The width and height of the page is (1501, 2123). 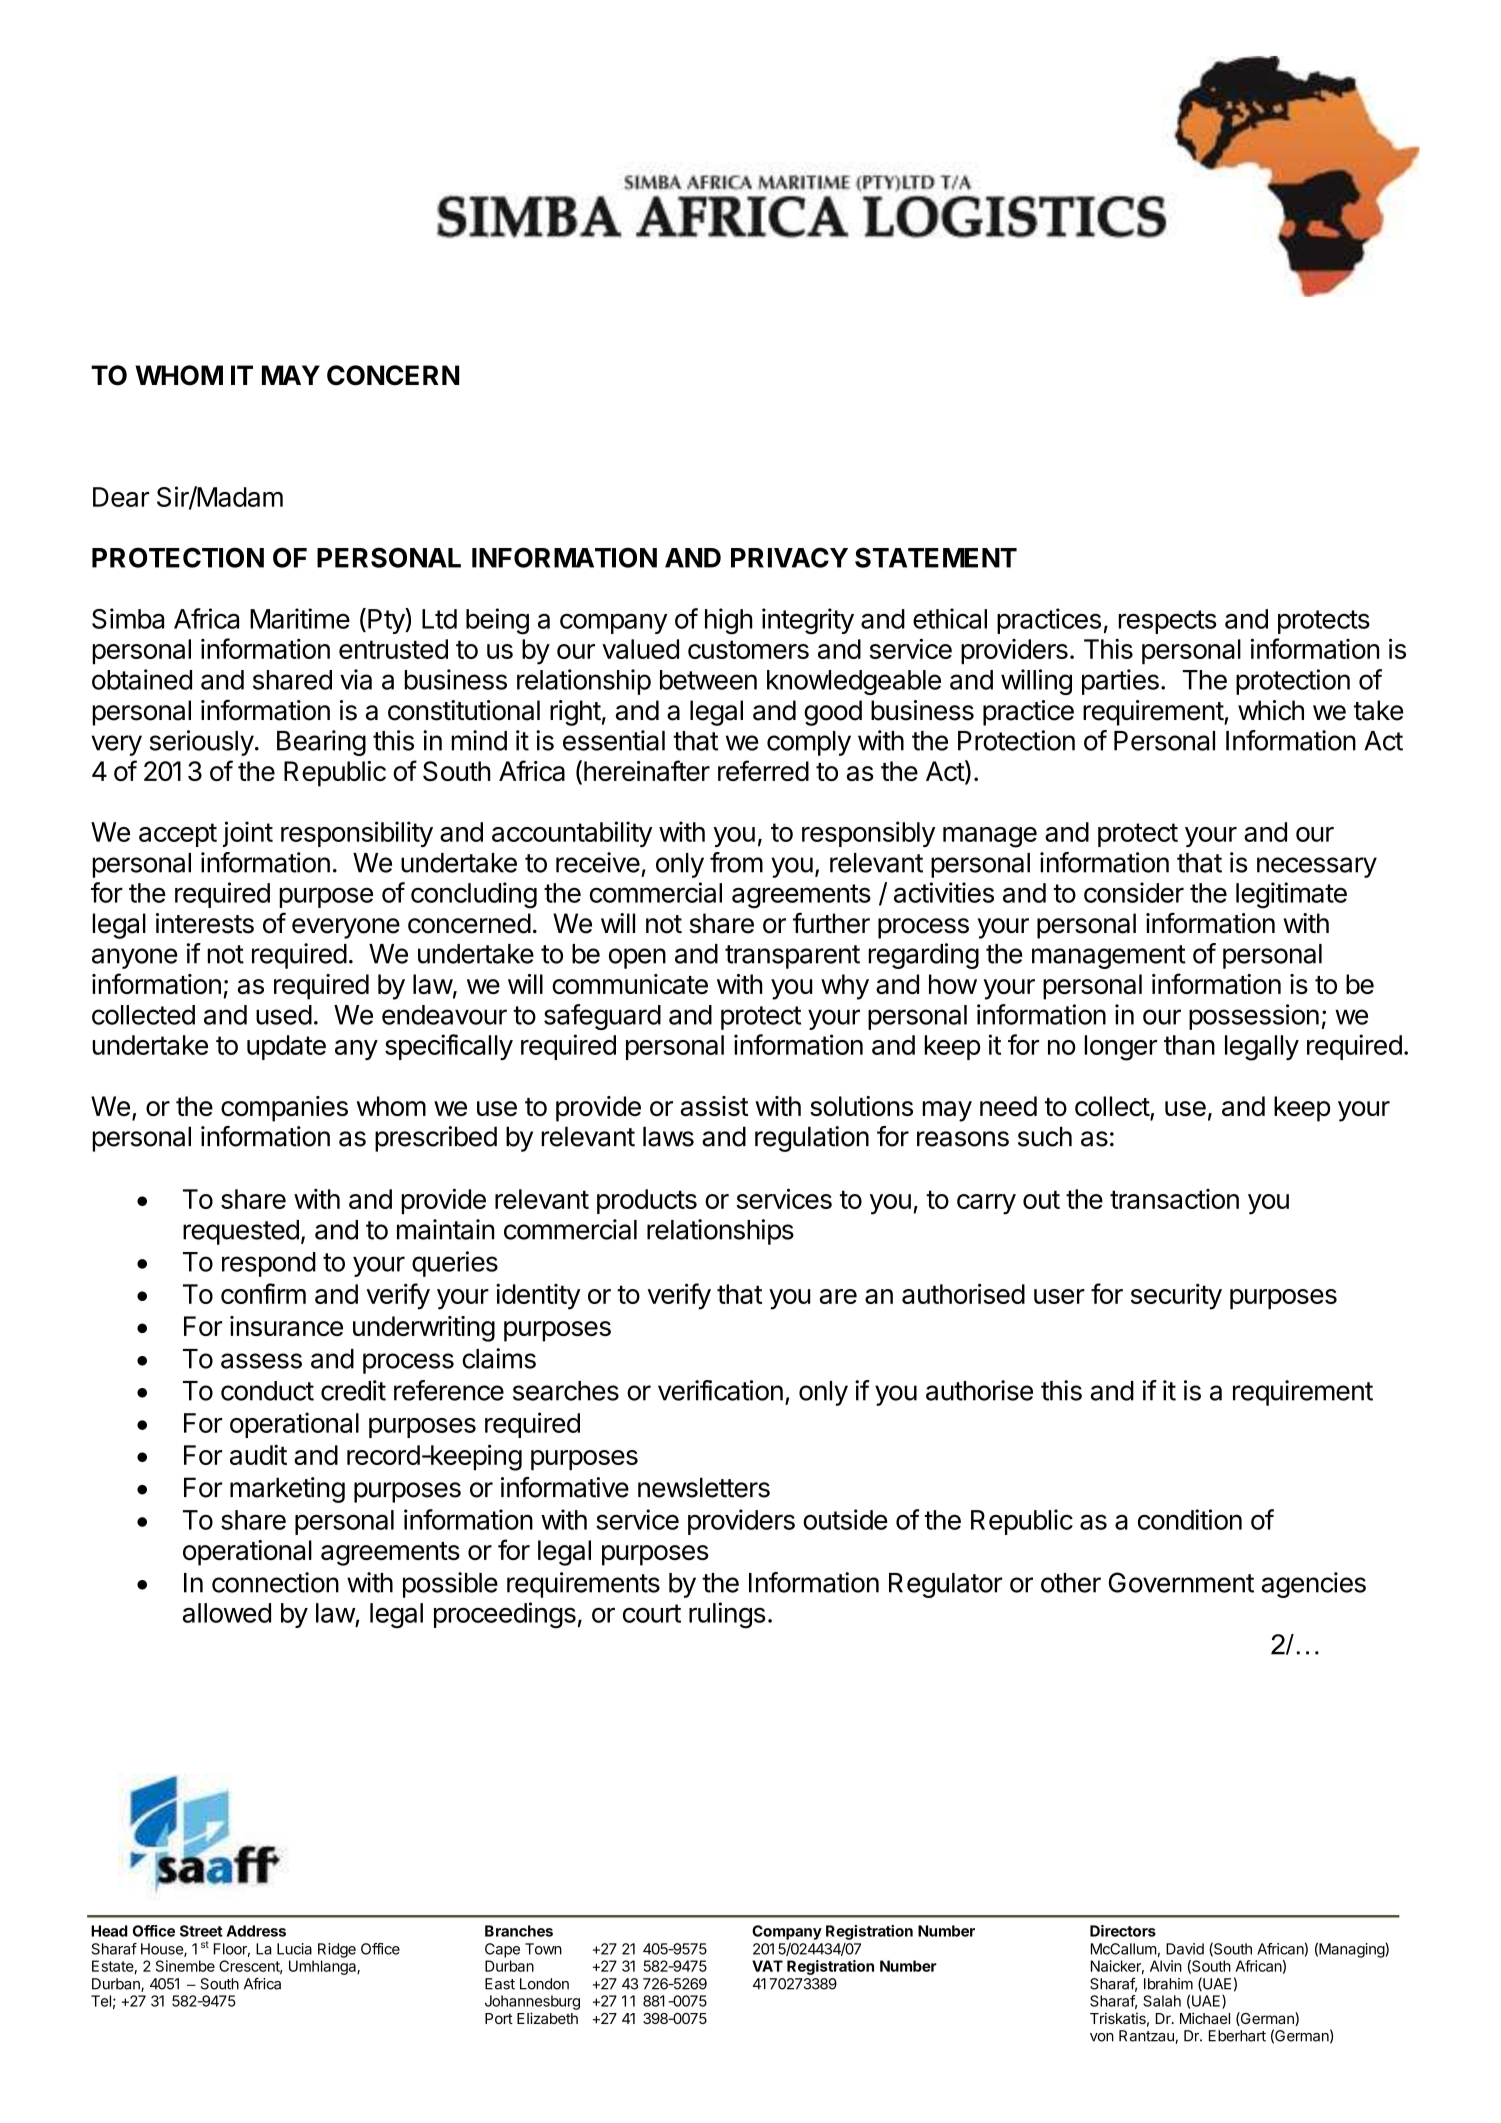 I want to click on security, so click(x=1176, y=1296).
